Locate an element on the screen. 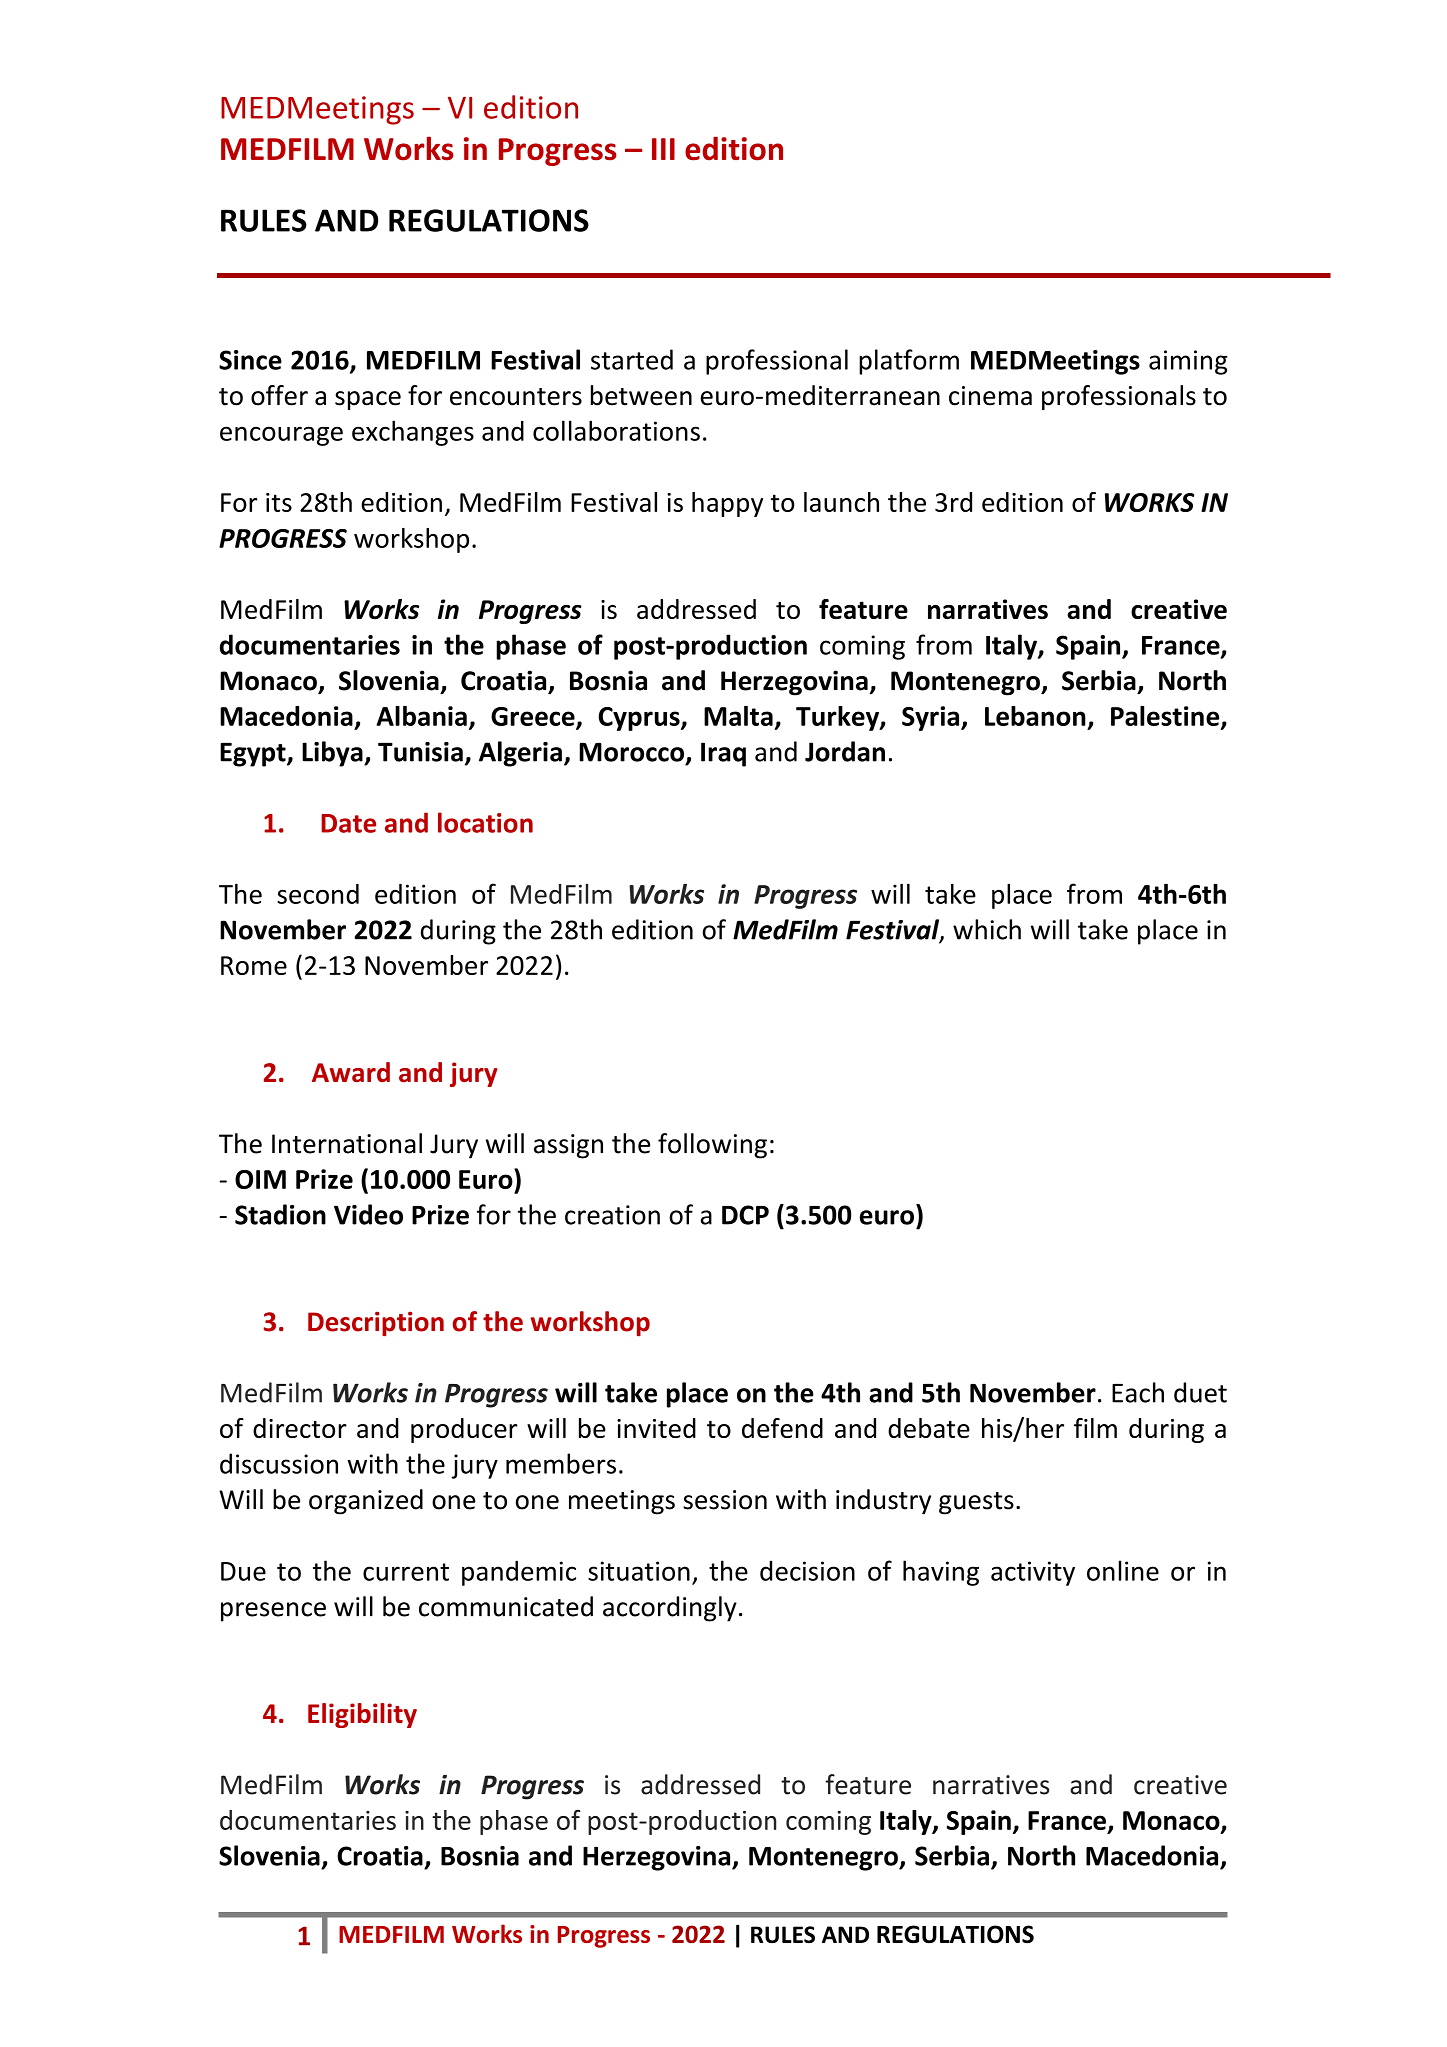 Image resolution: width=1447 pixels, height=2047 pixels. III is located at coordinates (663, 149).
